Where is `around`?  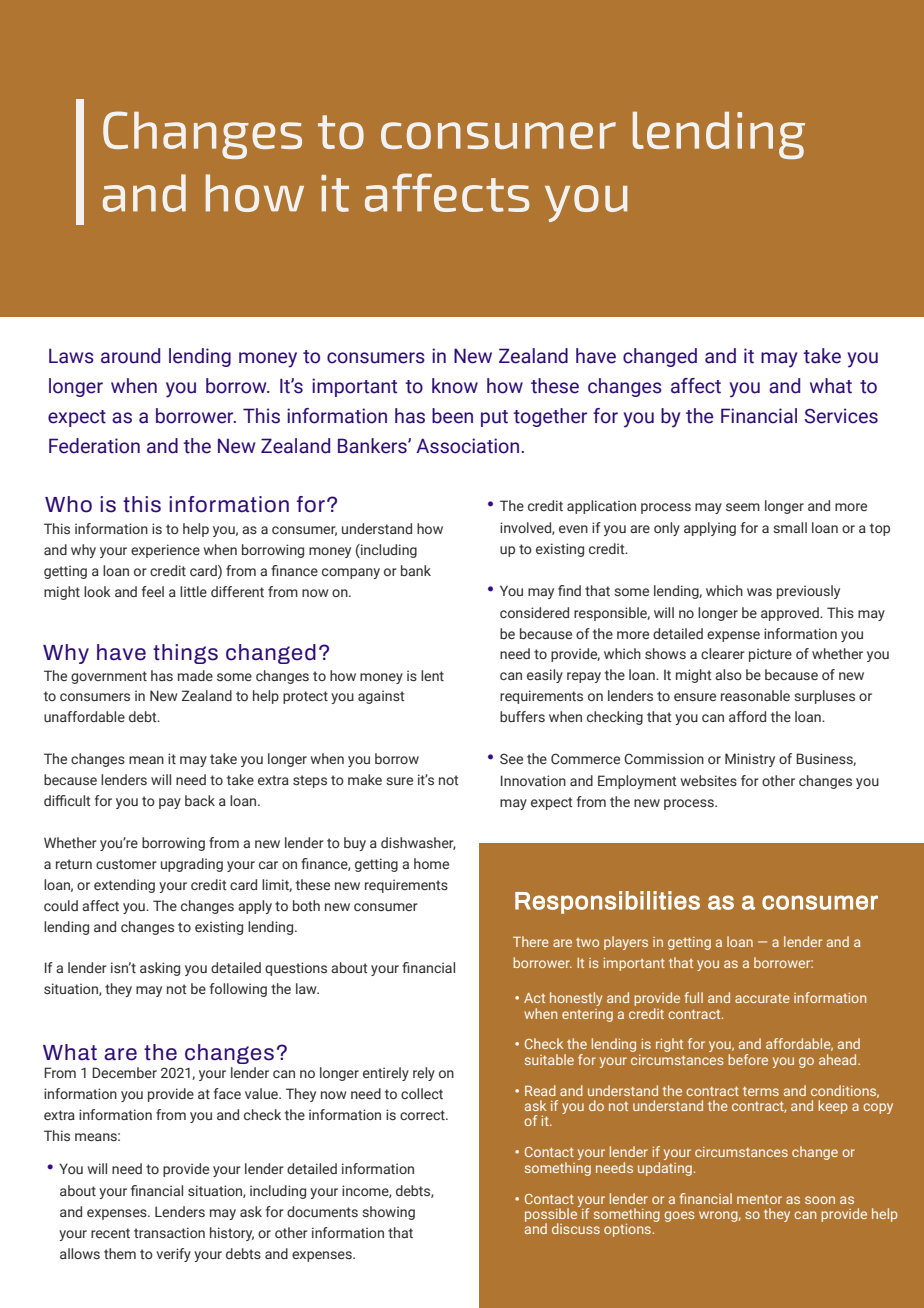 around is located at coordinates (130, 356).
